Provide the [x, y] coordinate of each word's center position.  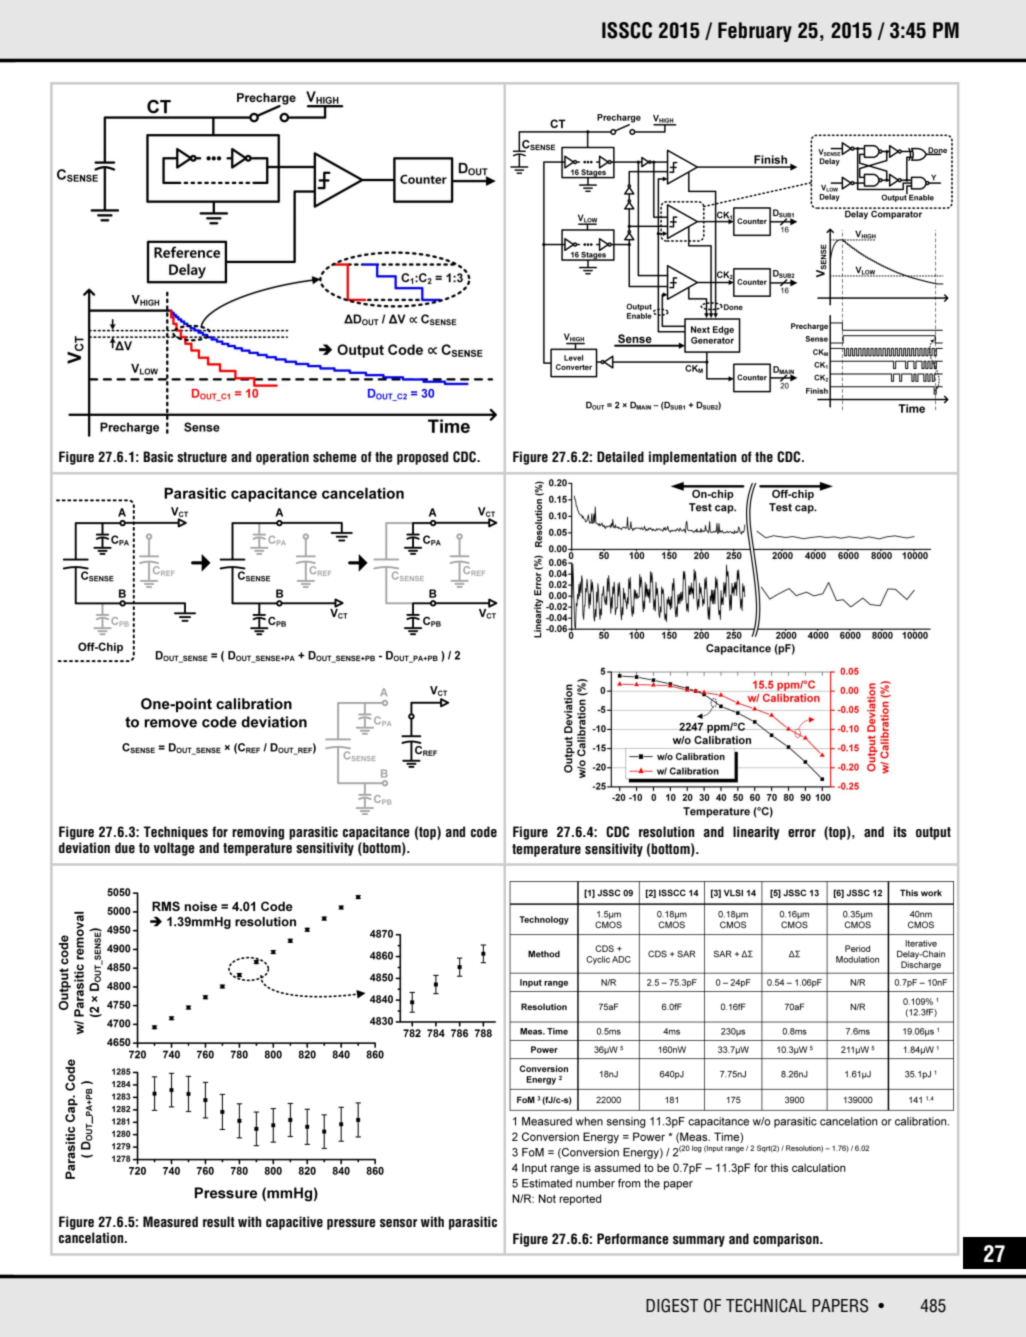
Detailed [620, 457]
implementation [693, 458]
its [900, 832]
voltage [174, 849]
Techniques [175, 833]
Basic [158, 457]
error [802, 833]
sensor [399, 1223]
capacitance [376, 833]
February [755, 32]
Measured [170, 1221]
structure [202, 457]
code [484, 832]
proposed [422, 458]
